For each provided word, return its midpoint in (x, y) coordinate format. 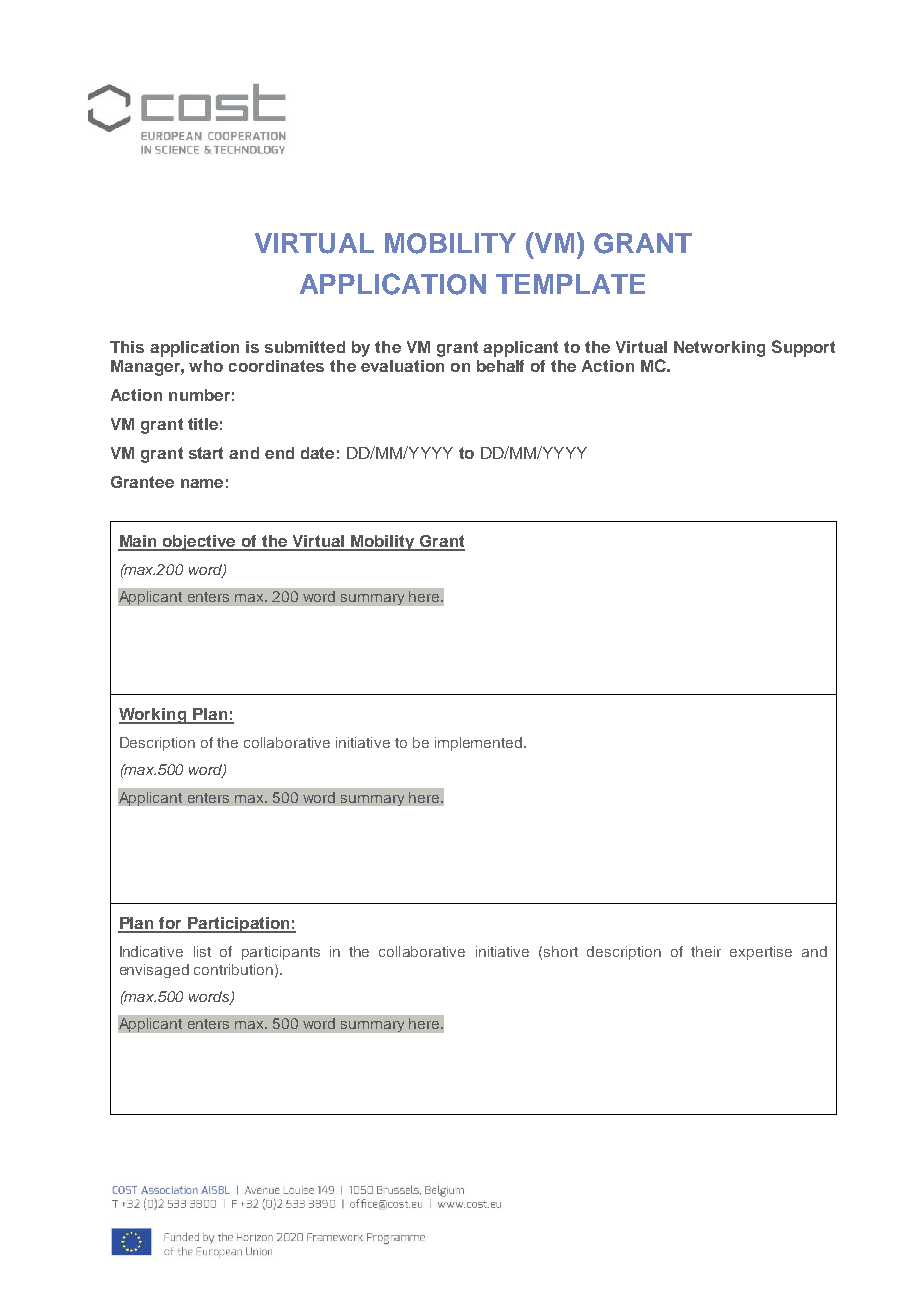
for (170, 924)
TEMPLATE (570, 284)
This (127, 347)
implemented (480, 744)
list (202, 951)
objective (199, 543)
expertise (761, 953)
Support (803, 348)
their (706, 951)
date (317, 453)
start (206, 453)
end (279, 453)
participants (281, 953)
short (561, 951)
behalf (500, 366)
